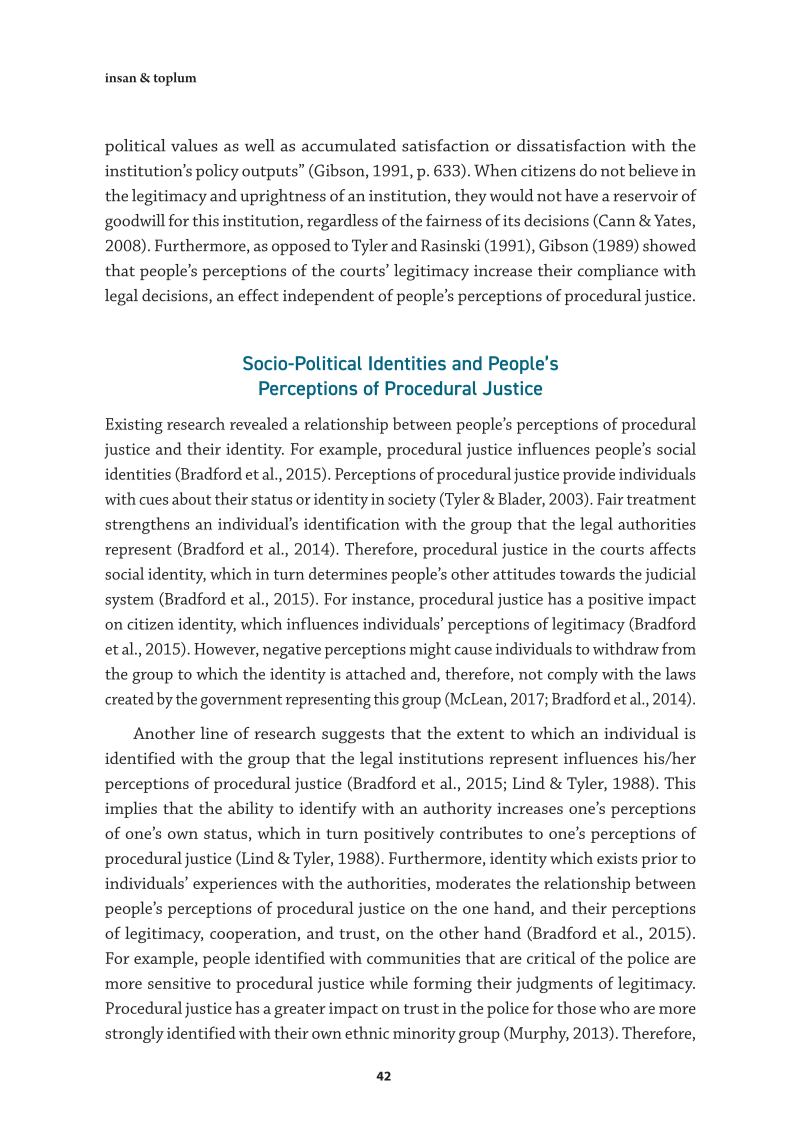 The height and width of the image is (1134, 801). What do you see at coordinates (147, 525) in the image?
I see `strengthens` at bounding box center [147, 525].
